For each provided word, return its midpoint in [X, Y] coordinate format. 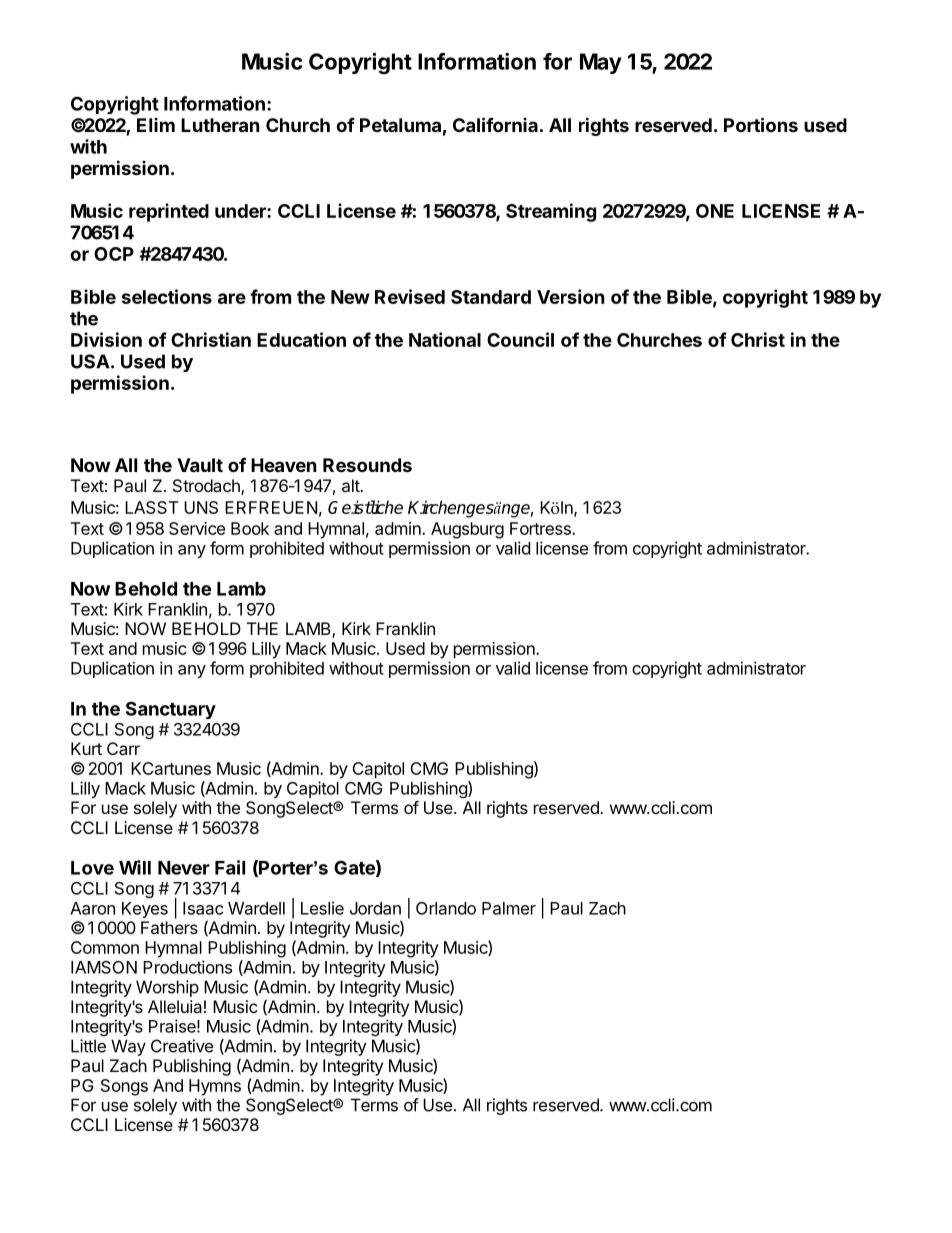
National [445, 339]
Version [571, 296]
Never [184, 868]
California [495, 124]
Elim [156, 125]
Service [197, 528]
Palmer [509, 908]
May [601, 63]
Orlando [446, 908]
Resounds [367, 465]
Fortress [541, 528]
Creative [182, 1046]
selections [167, 296]
